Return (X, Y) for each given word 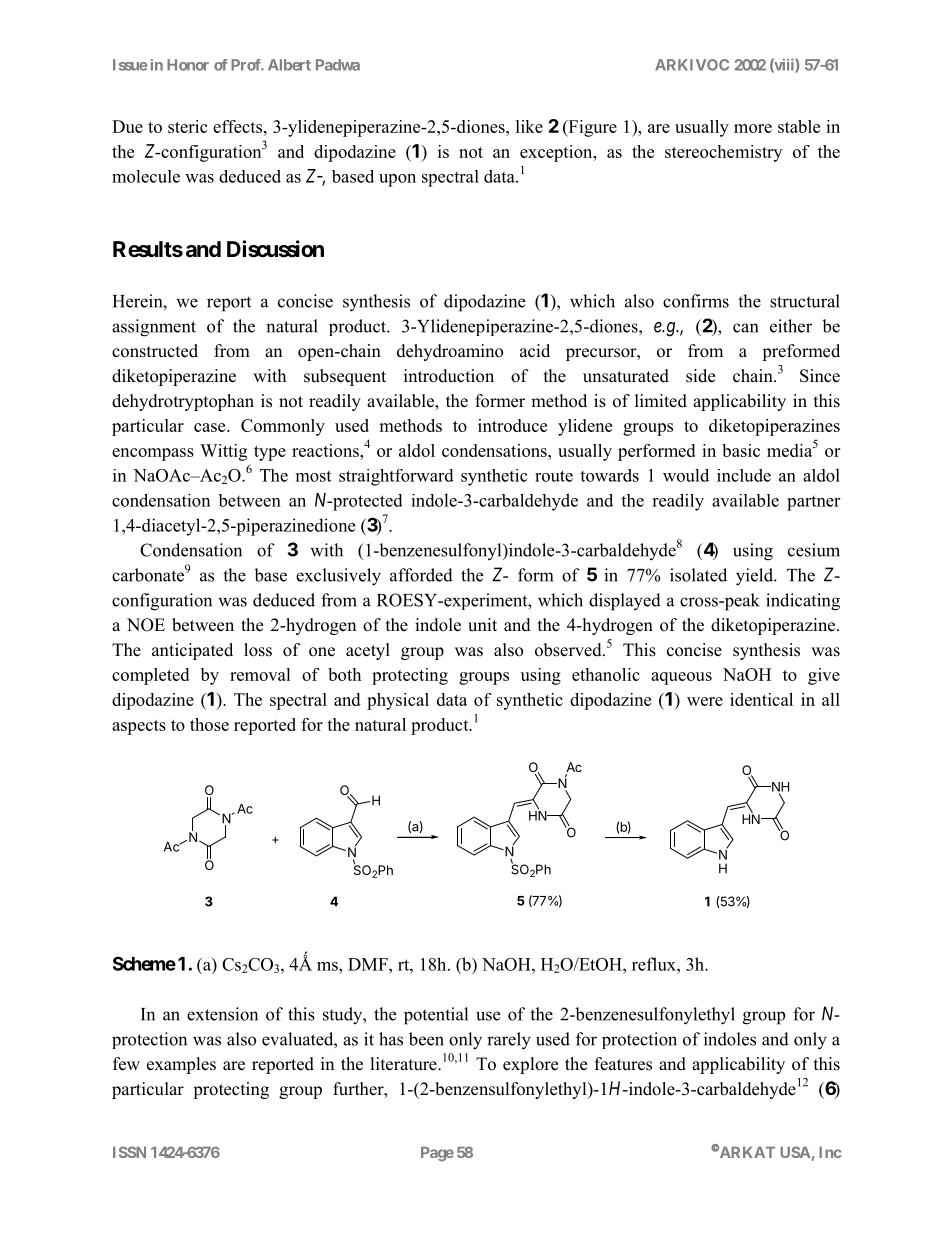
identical (761, 699)
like (529, 126)
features (623, 1064)
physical (398, 701)
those (209, 724)
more (753, 128)
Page (437, 1154)
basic (741, 450)
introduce (512, 425)
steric (187, 126)
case (211, 427)
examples (181, 1065)
